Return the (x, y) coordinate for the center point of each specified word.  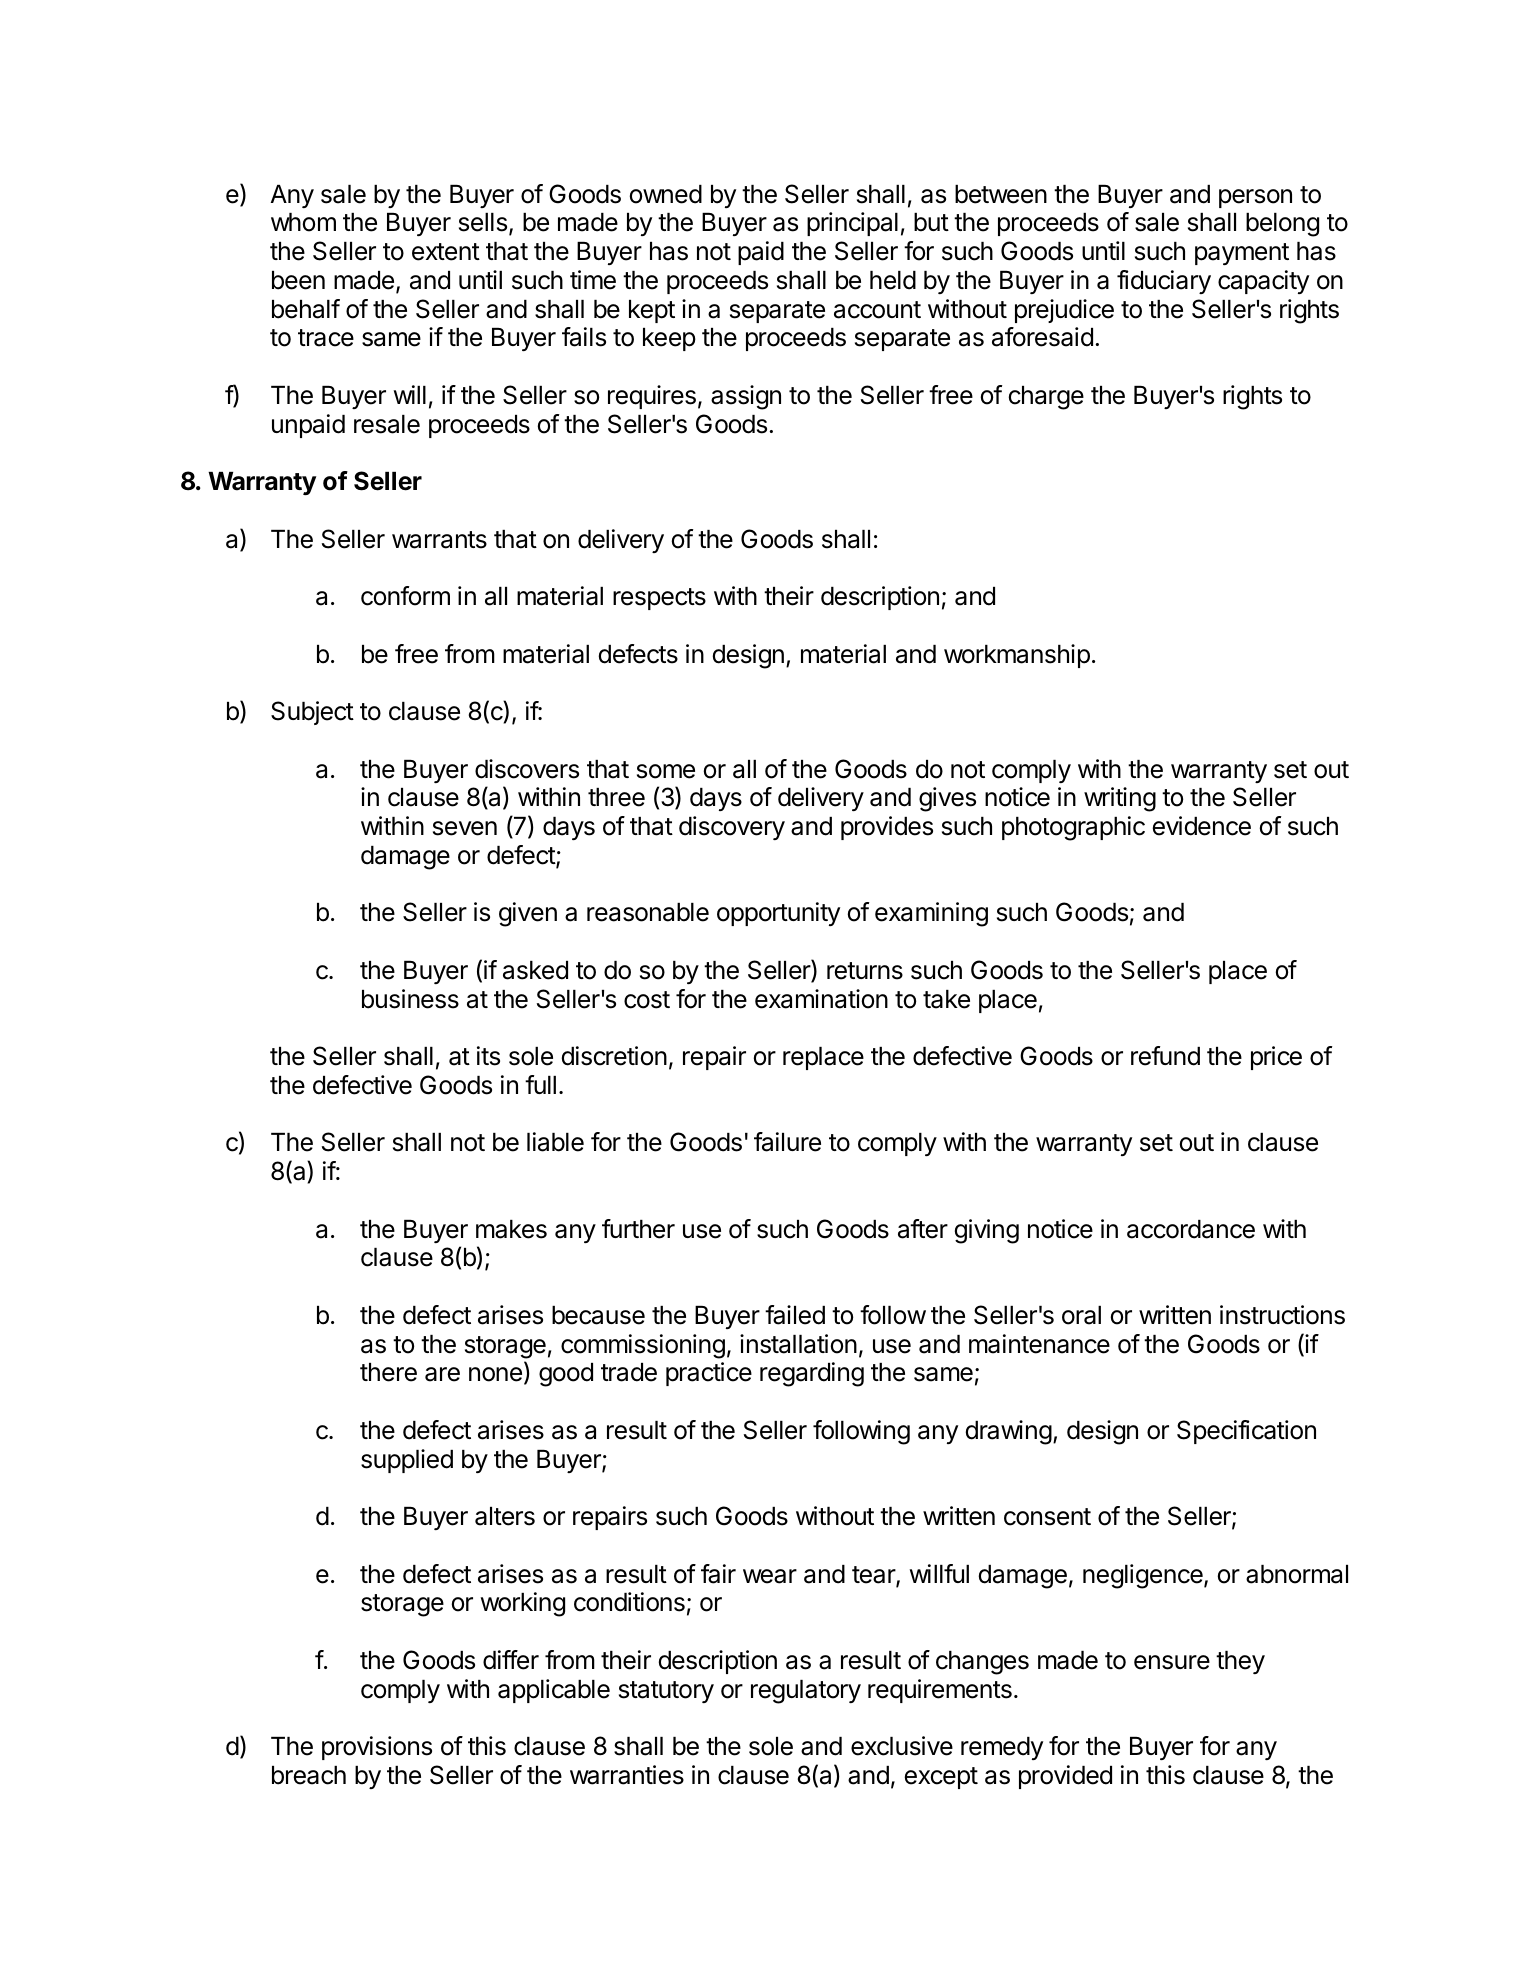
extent (446, 252)
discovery (732, 828)
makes (511, 1229)
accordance (1191, 1229)
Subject (312, 713)
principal (852, 224)
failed (795, 1315)
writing (1120, 799)
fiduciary (1164, 282)
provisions (377, 1748)
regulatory (806, 1692)
